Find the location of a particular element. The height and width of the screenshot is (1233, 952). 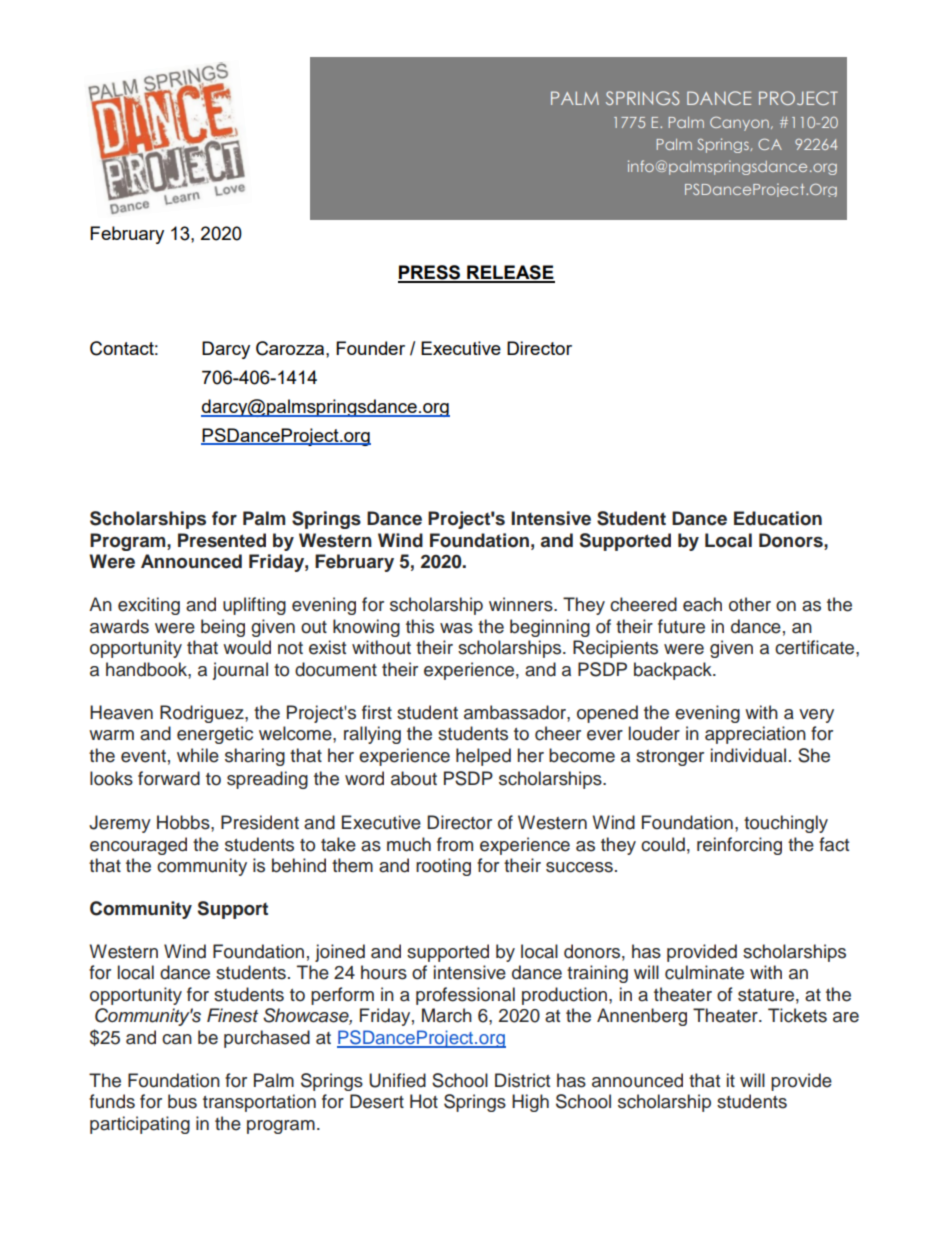

Founder is located at coordinates (370, 348).
